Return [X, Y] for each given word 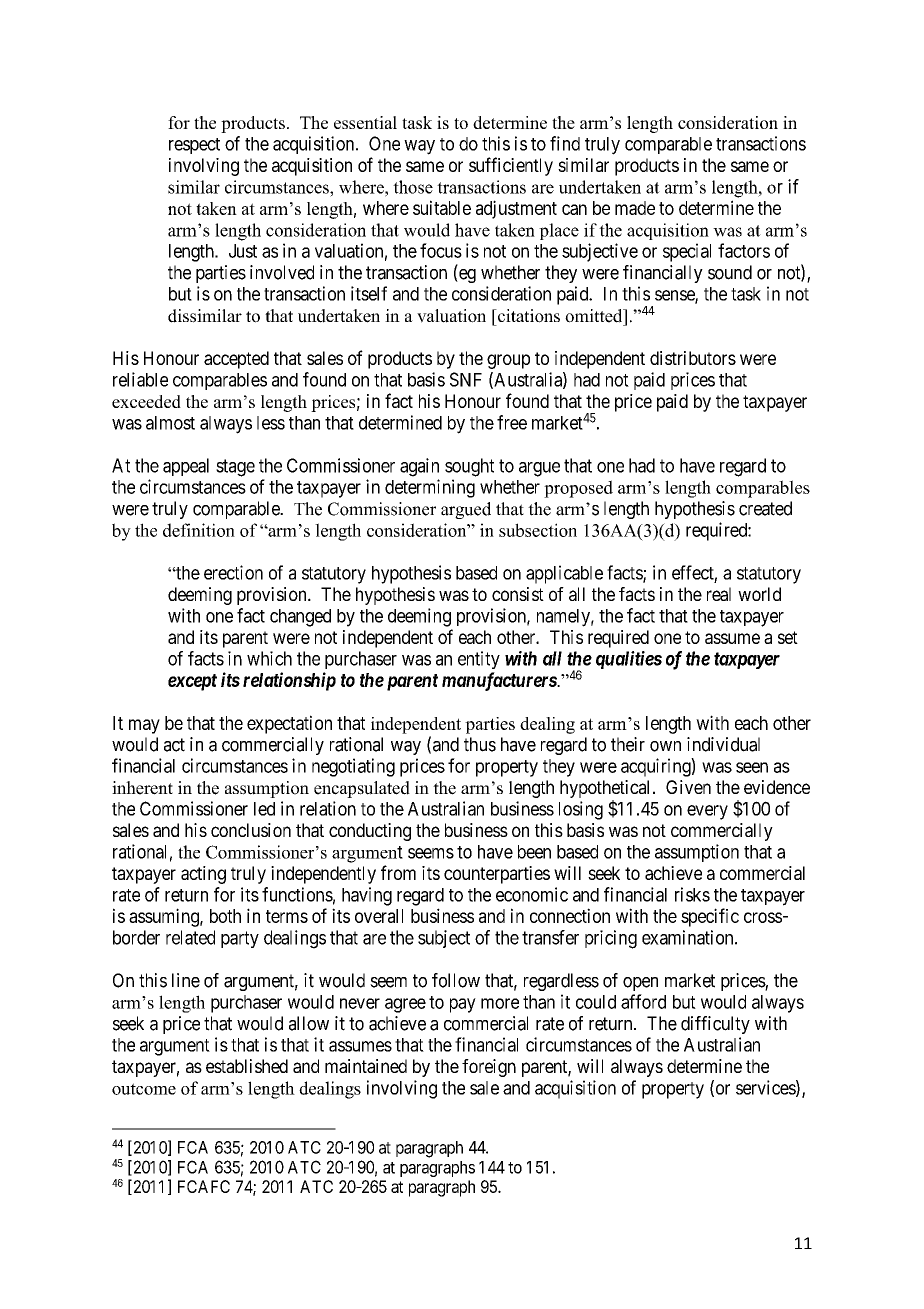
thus [480, 744]
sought [469, 467]
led [264, 809]
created [765, 508]
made [635, 208]
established [247, 1066]
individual [723, 744]
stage [235, 468]
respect [194, 146]
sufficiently [511, 166]
